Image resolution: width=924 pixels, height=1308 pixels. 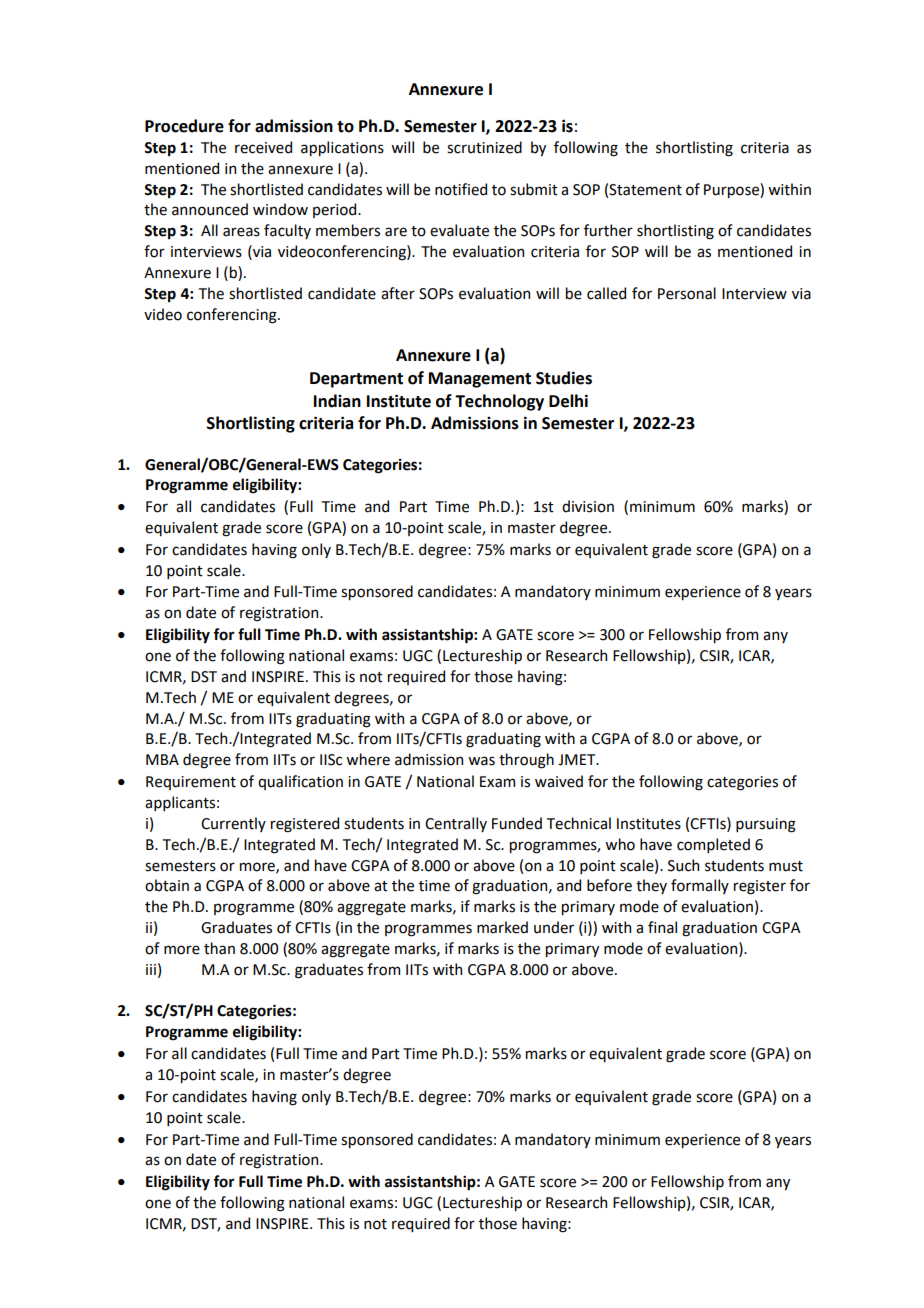 What do you see at coordinates (732, 190) in the screenshot?
I see `Purpose` at bounding box center [732, 190].
